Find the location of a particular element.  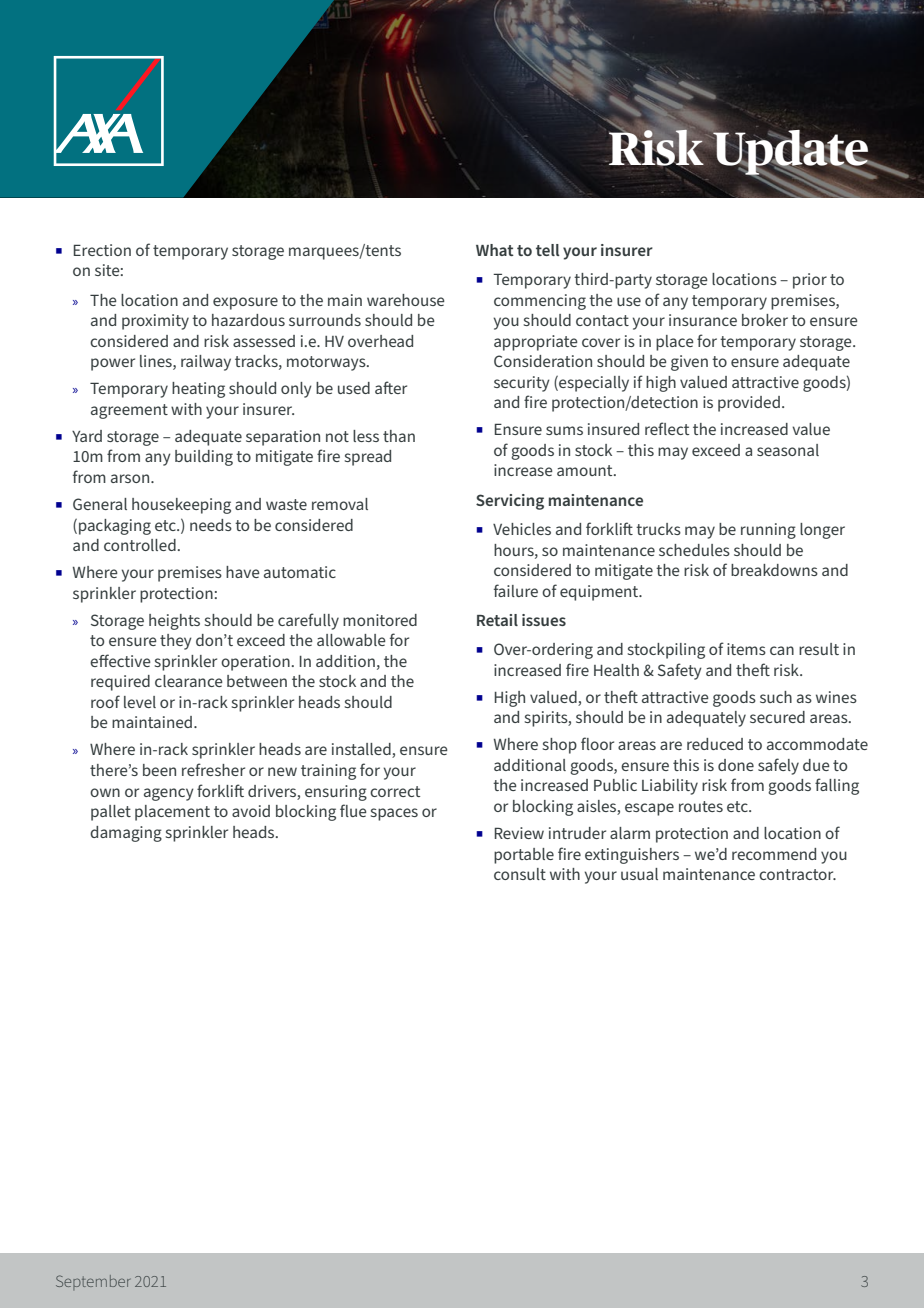

What is located at coordinates (495, 250).
